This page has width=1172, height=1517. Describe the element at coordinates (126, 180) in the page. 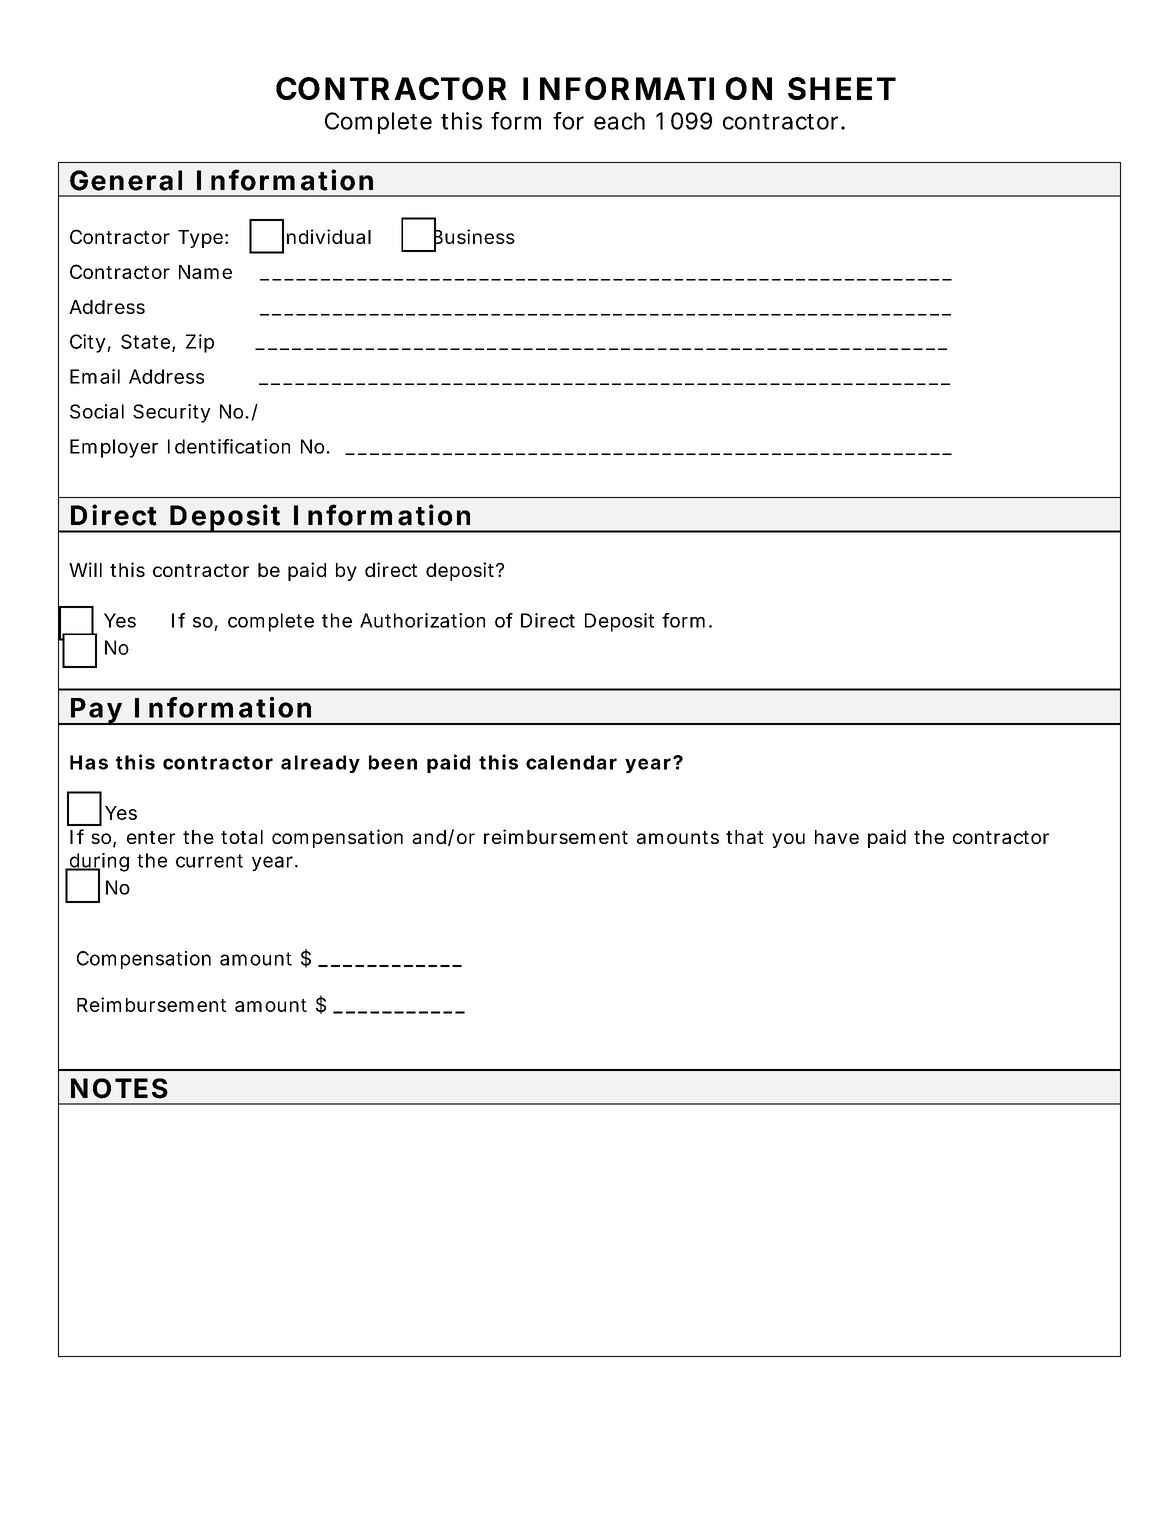

I see `General` at that location.
